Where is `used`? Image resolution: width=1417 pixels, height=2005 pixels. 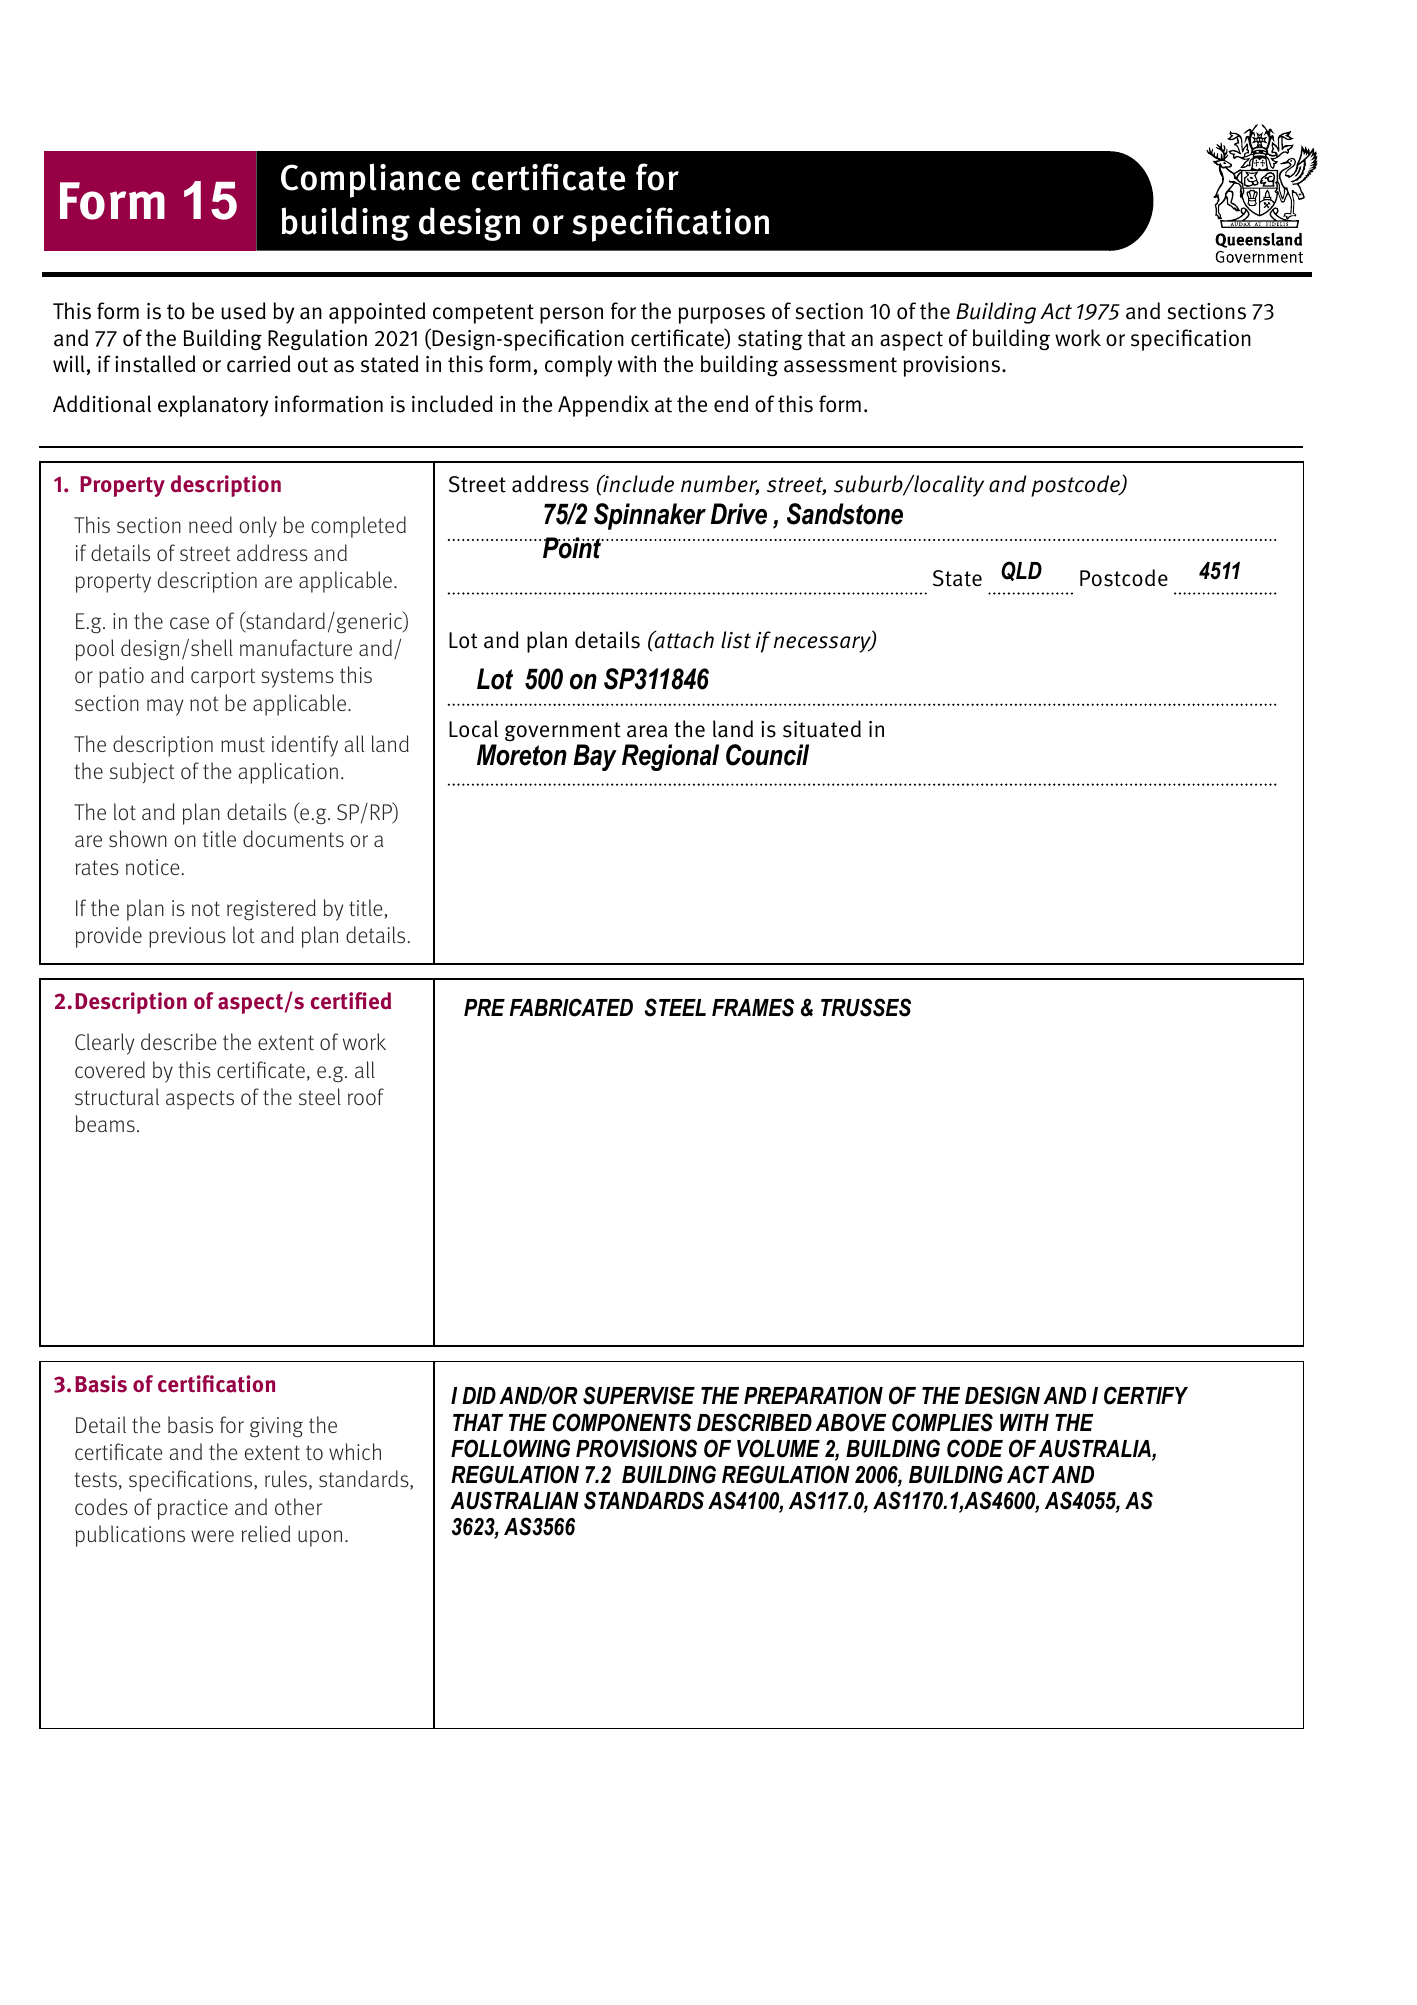 used is located at coordinates (243, 311).
